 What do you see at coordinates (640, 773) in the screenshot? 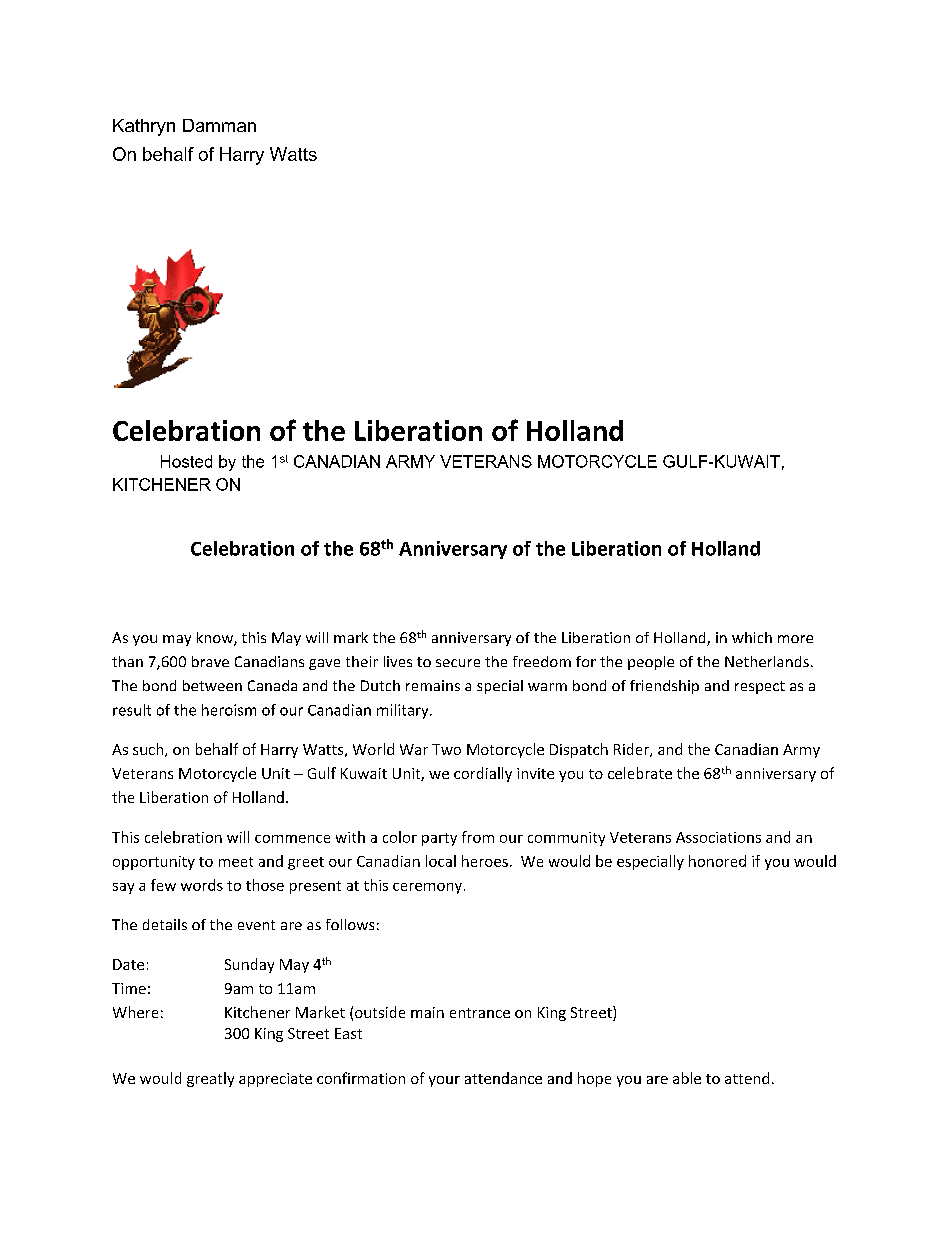
I see `celebrate` at bounding box center [640, 773].
